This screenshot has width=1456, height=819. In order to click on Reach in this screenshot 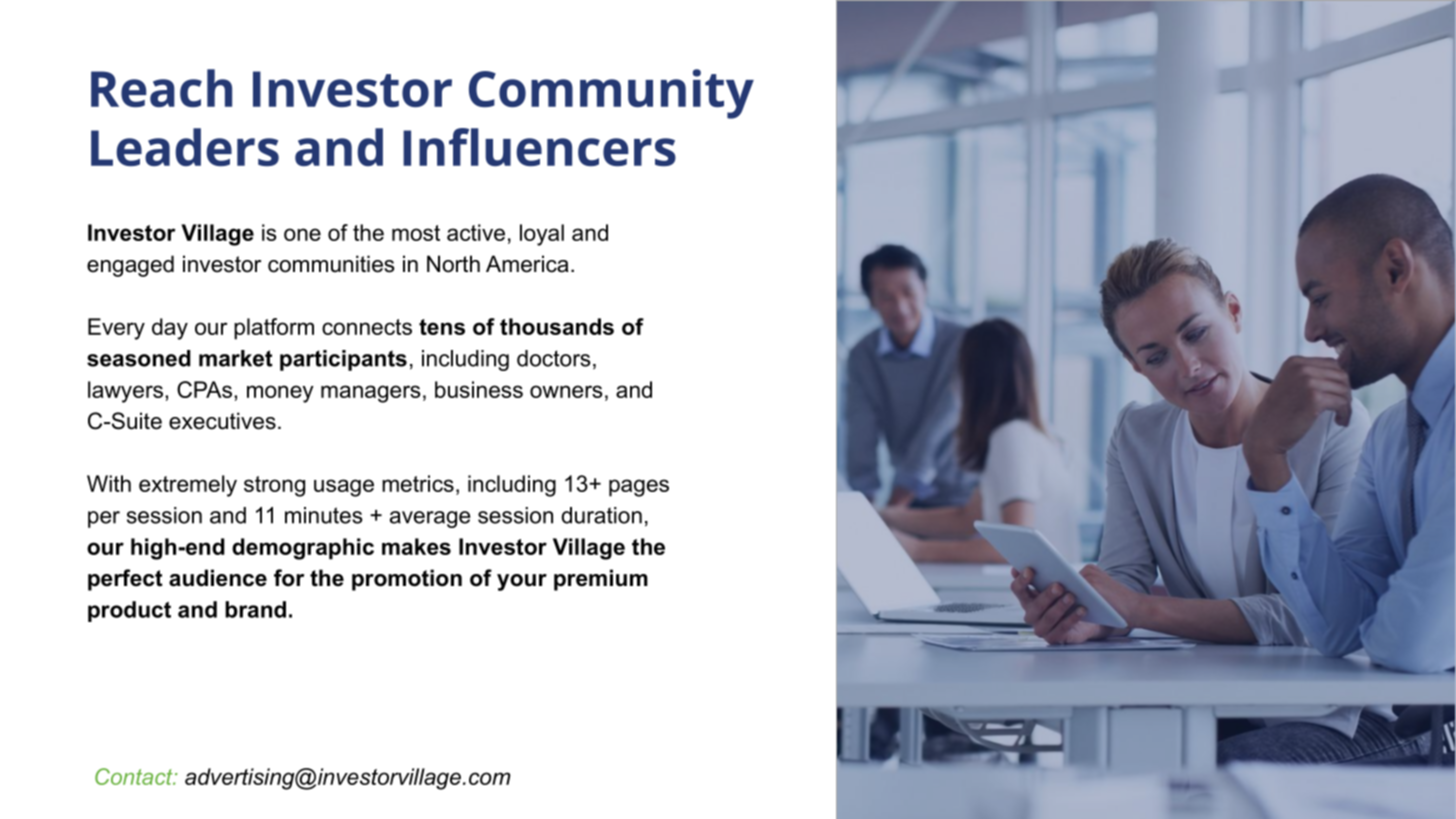, I will do `click(161, 88)`.
